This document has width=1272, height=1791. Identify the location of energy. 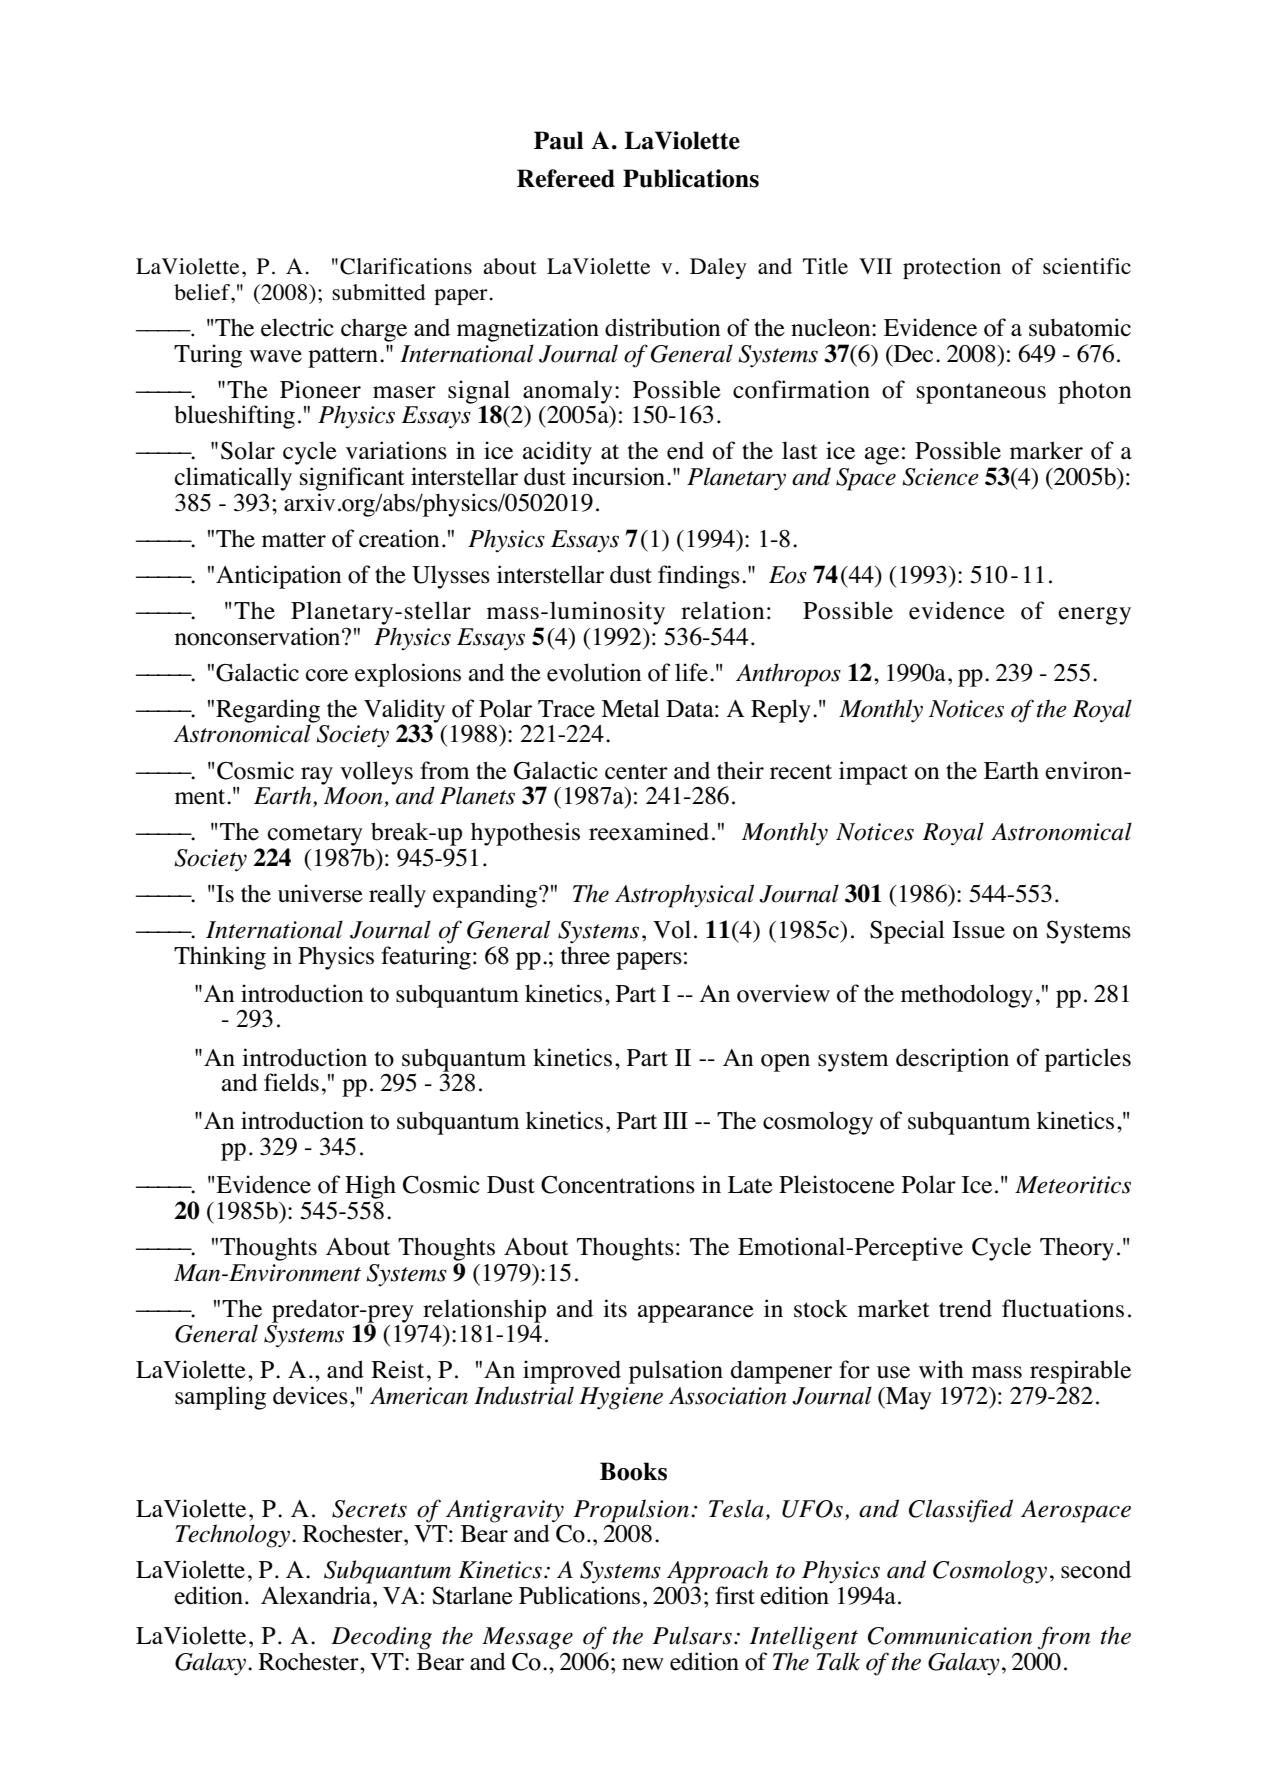
(1094, 616).
